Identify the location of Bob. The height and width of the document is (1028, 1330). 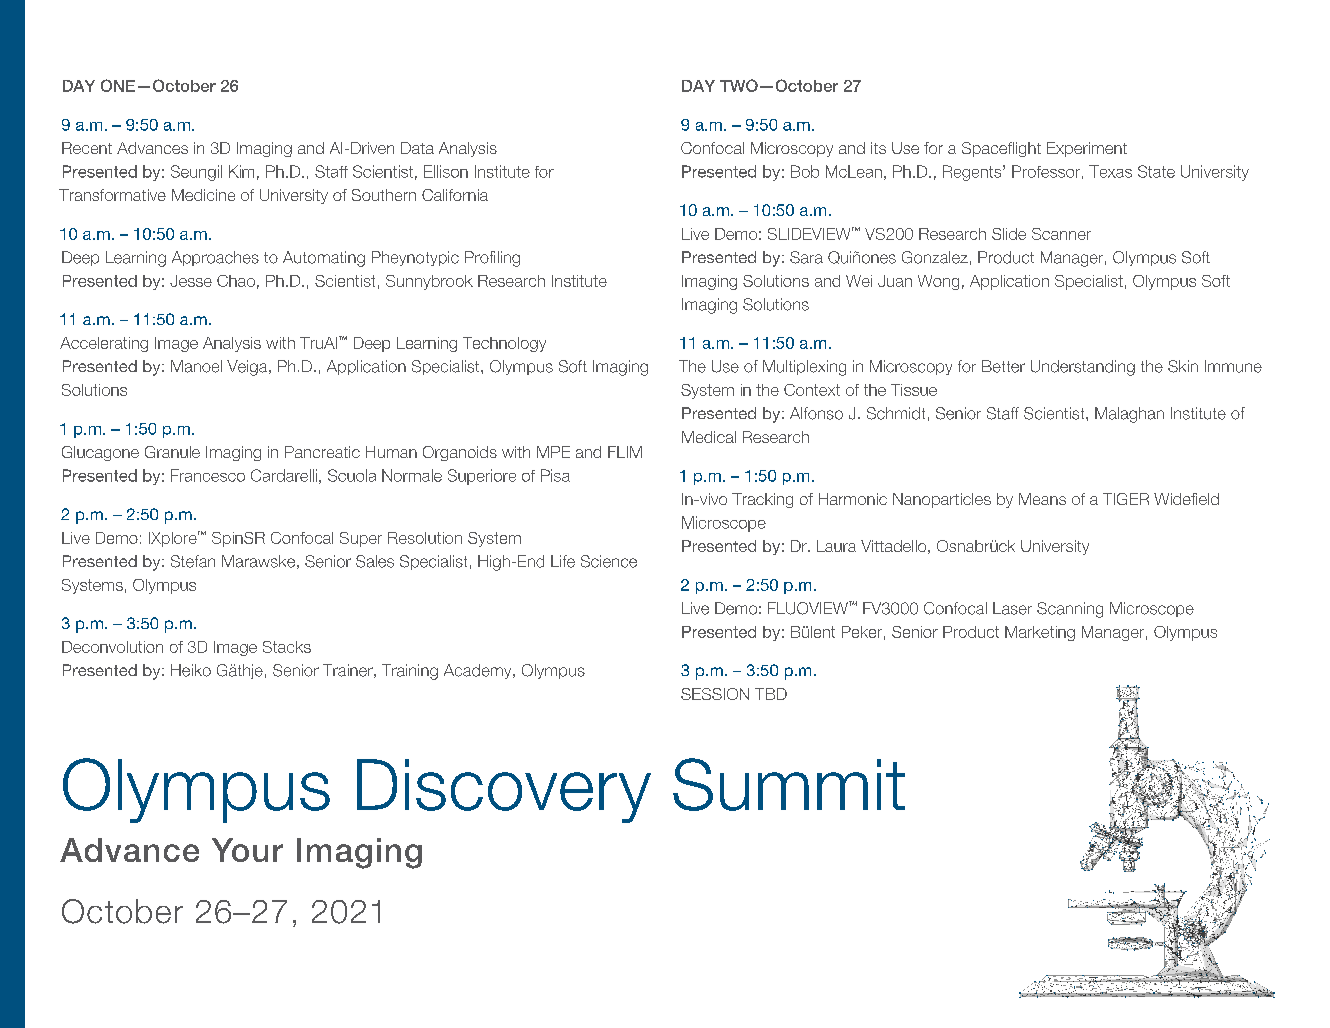
(805, 171).
